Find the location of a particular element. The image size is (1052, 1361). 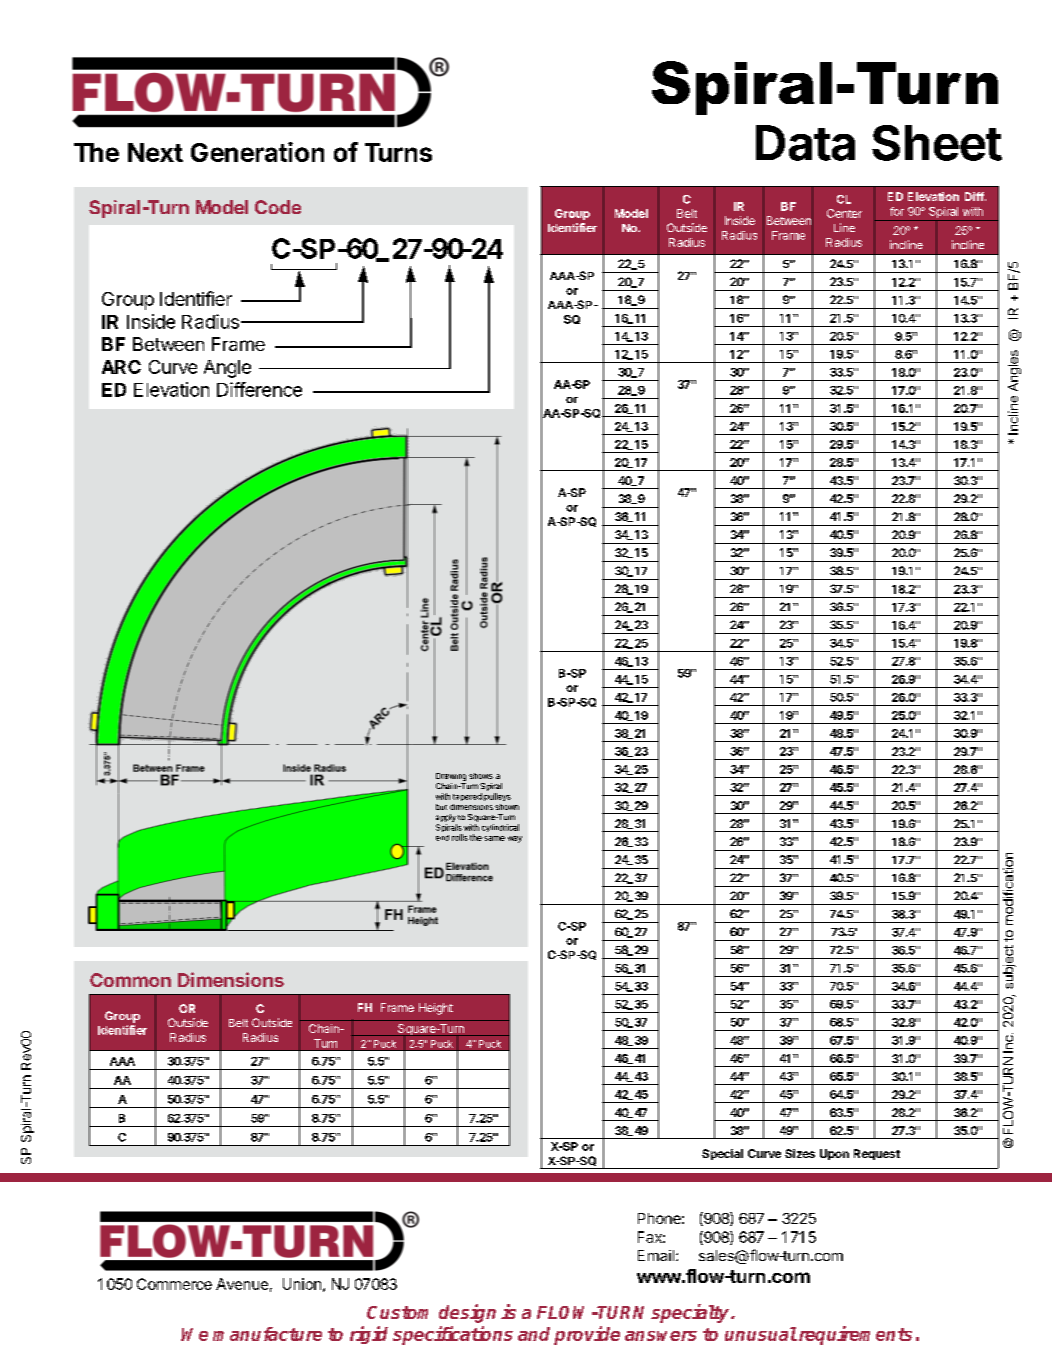

Code is located at coordinates (278, 207).
